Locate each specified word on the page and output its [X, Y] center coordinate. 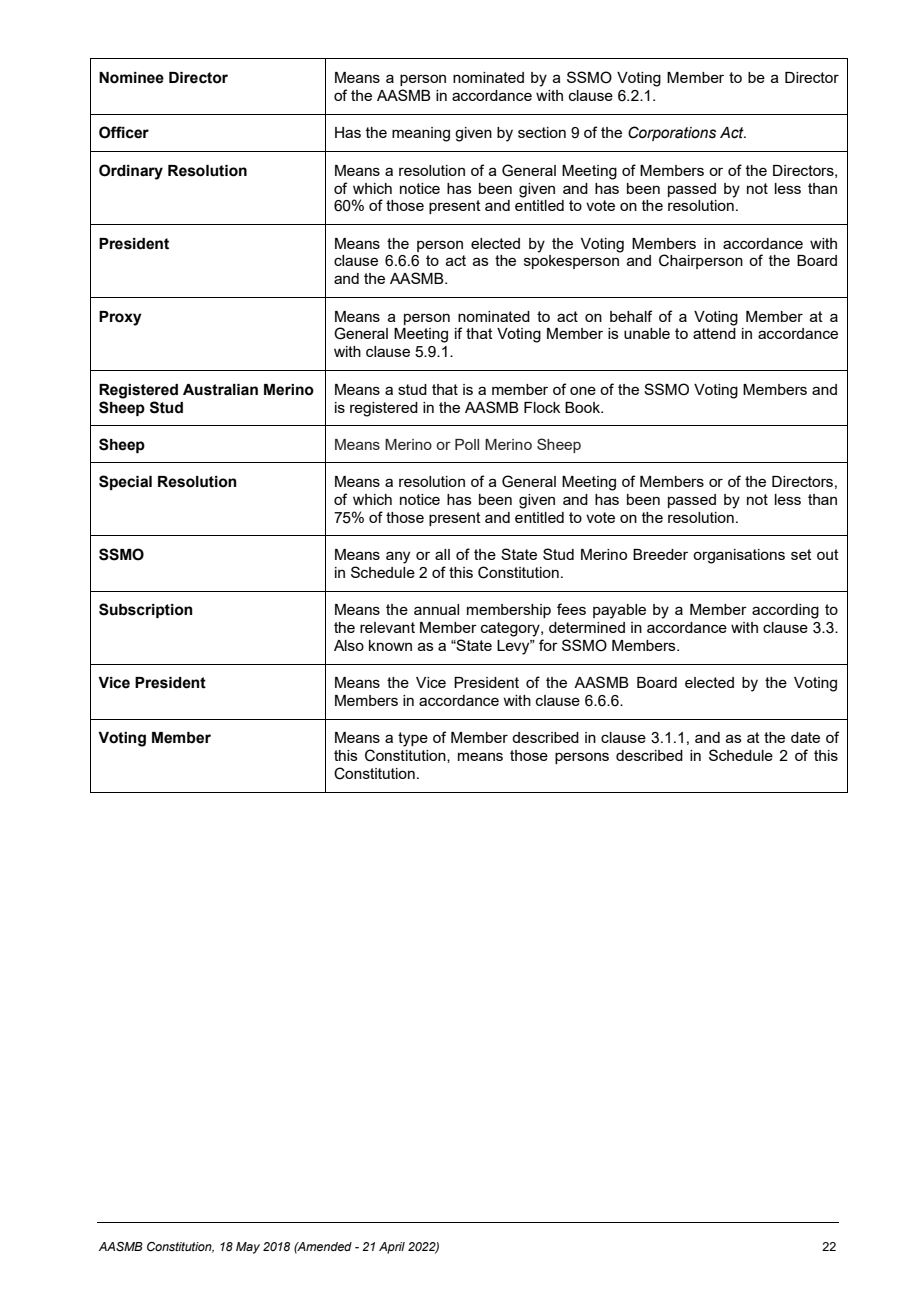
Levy [514, 647]
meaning [421, 134]
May [248, 1248]
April [392, 1248]
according [785, 611]
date [805, 737]
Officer [124, 132]
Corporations [672, 133]
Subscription [146, 610]
